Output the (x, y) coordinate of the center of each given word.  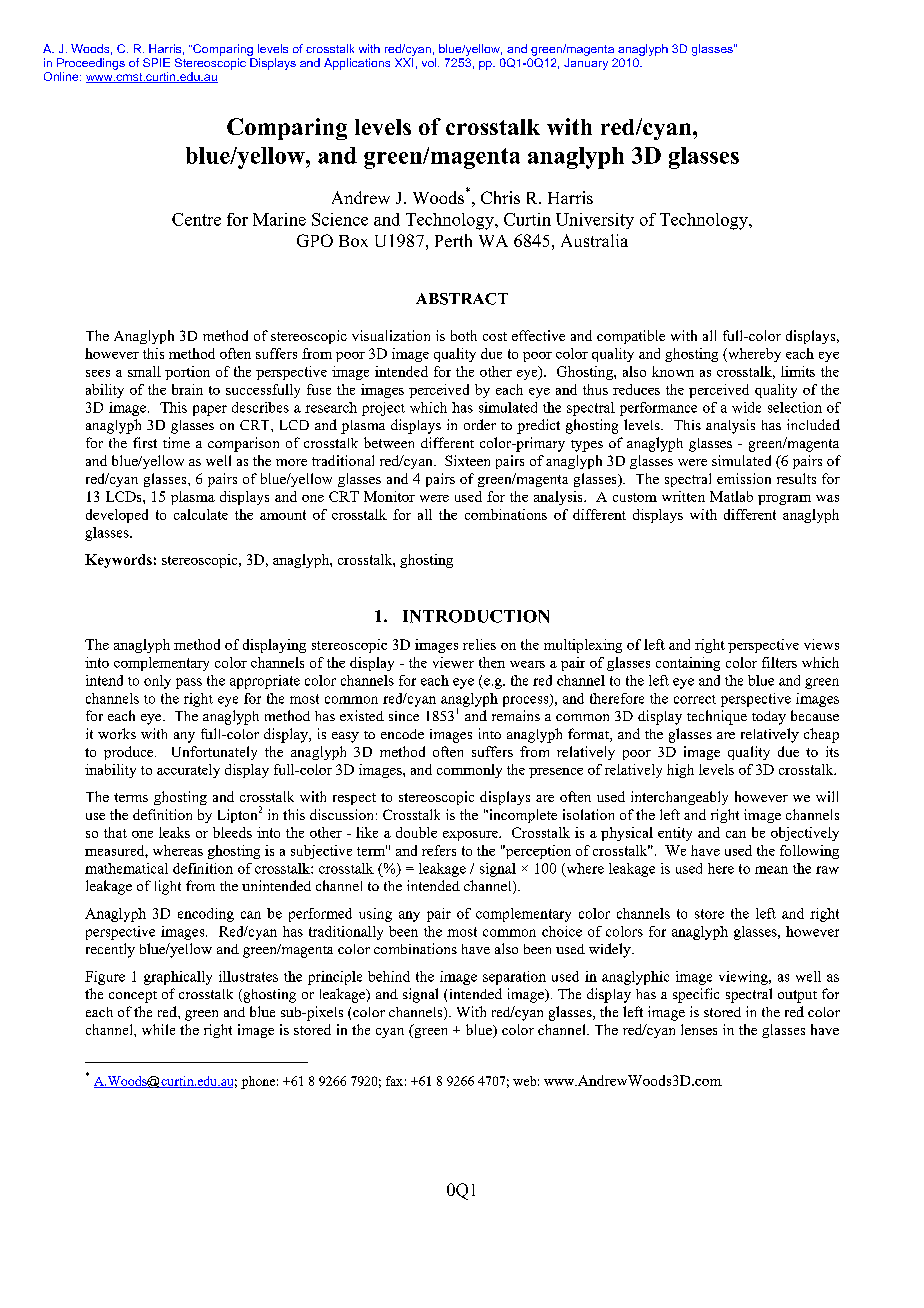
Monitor (389, 496)
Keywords (118, 561)
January (586, 64)
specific (696, 995)
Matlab (731, 496)
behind (389, 976)
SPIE (156, 62)
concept (133, 997)
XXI (404, 62)
